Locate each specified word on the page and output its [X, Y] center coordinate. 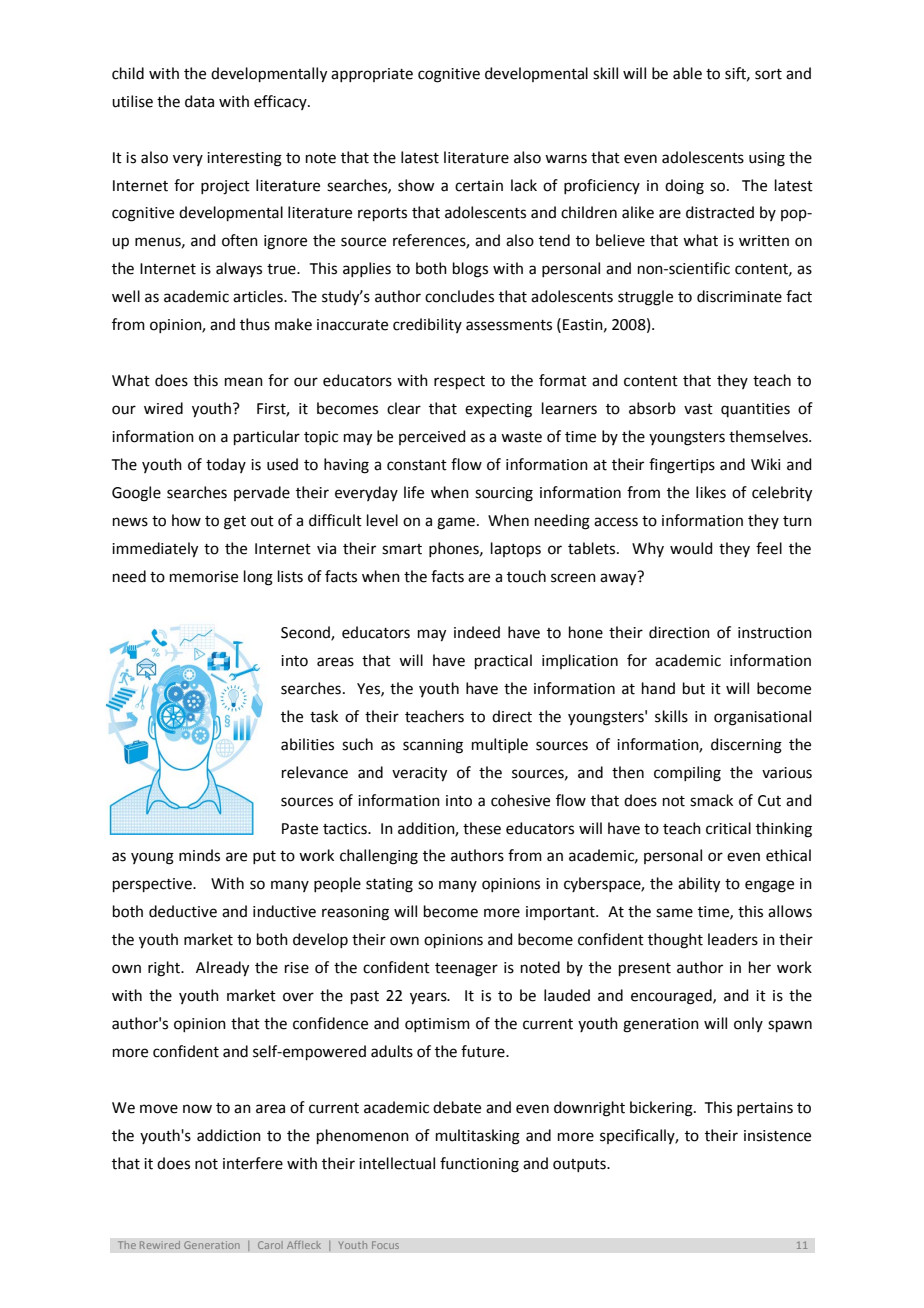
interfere [253, 1163]
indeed [477, 632]
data [199, 101]
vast [698, 409]
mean [244, 382]
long [258, 578]
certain [479, 186]
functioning [479, 1165]
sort [768, 74]
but [694, 688]
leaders [733, 939]
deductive [183, 911]
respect [459, 382]
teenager [466, 970]
